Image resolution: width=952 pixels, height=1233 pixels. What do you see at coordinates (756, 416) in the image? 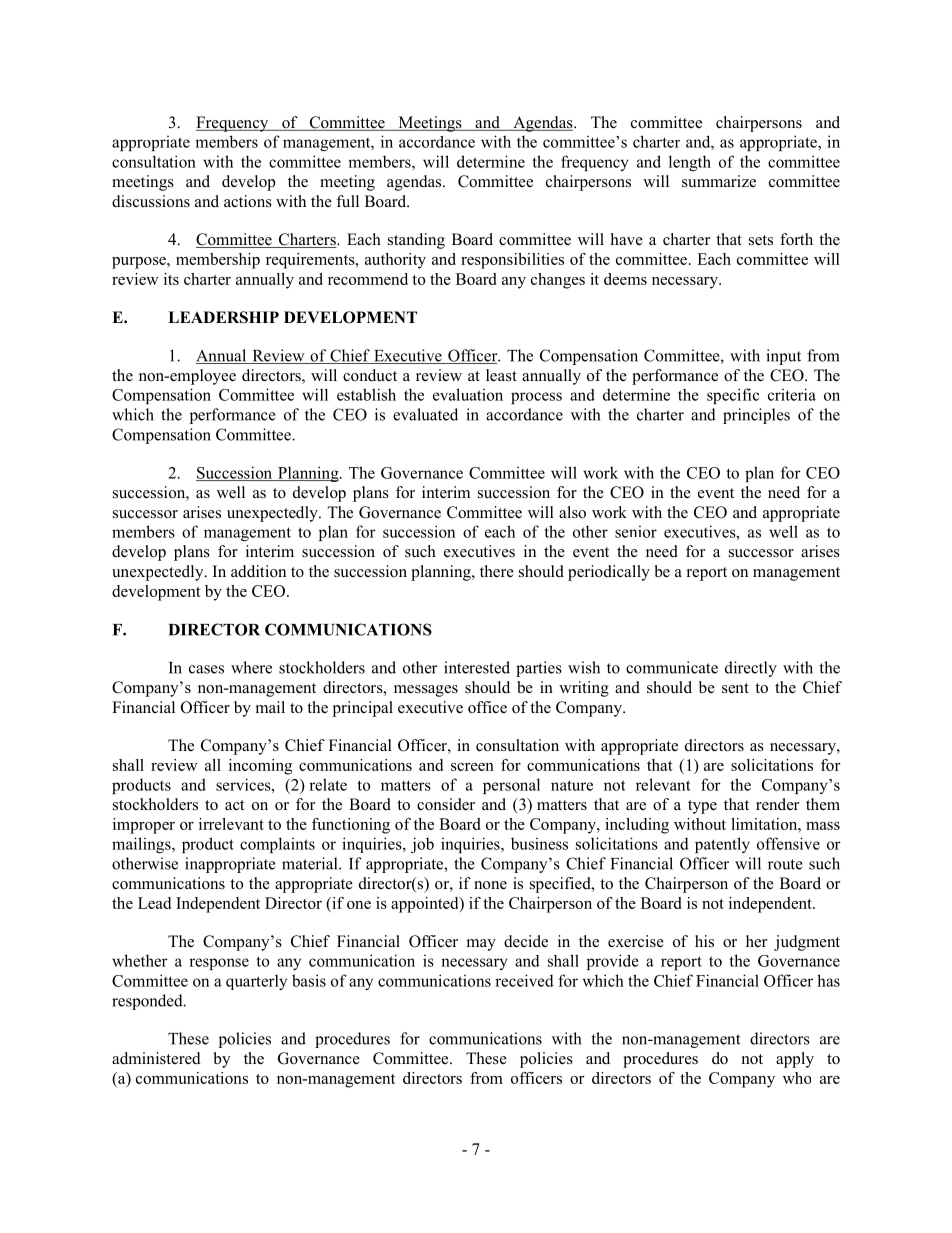
I see `principles` at bounding box center [756, 416].
